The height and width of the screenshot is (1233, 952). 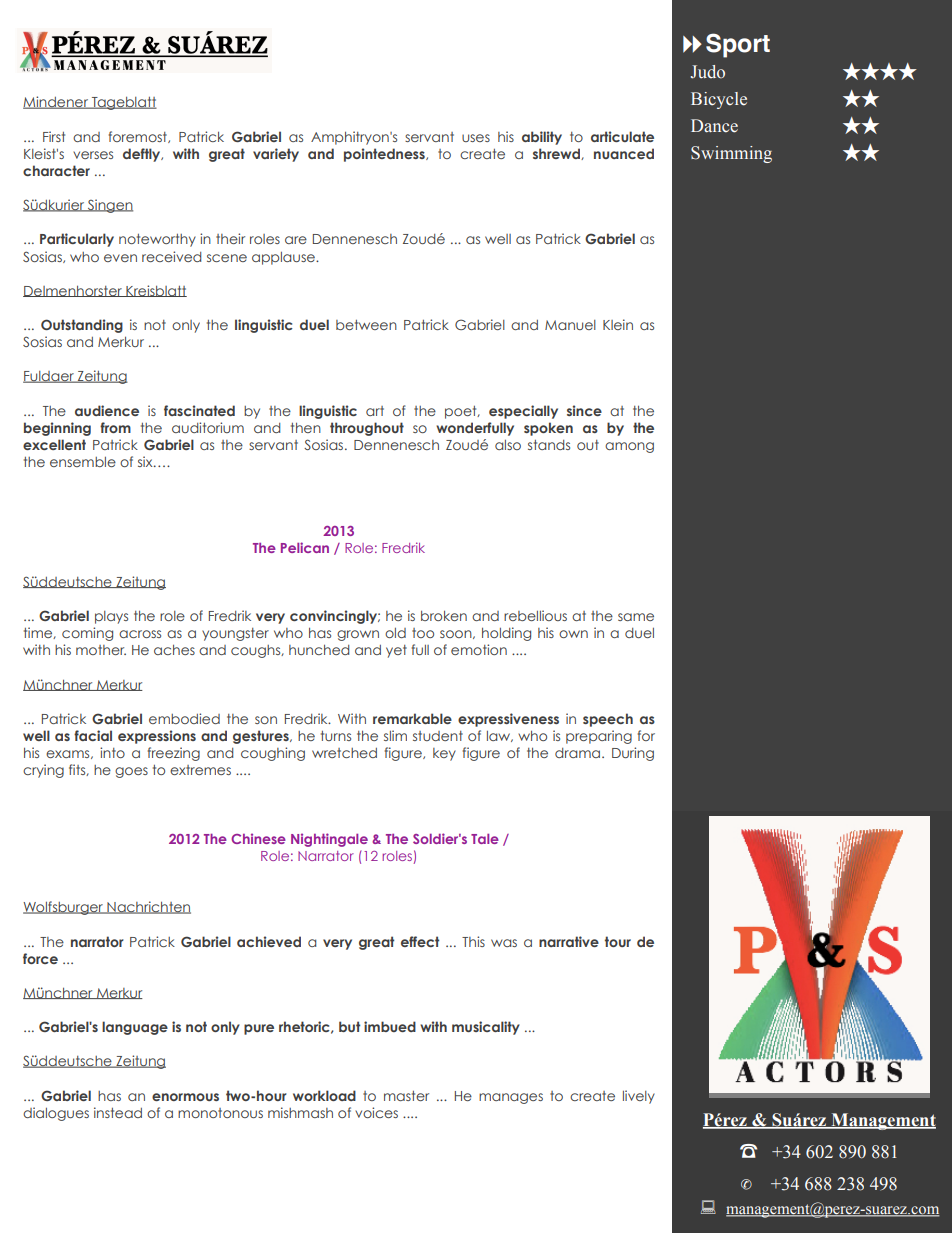 I want to click on articulate, so click(x=622, y=136).
